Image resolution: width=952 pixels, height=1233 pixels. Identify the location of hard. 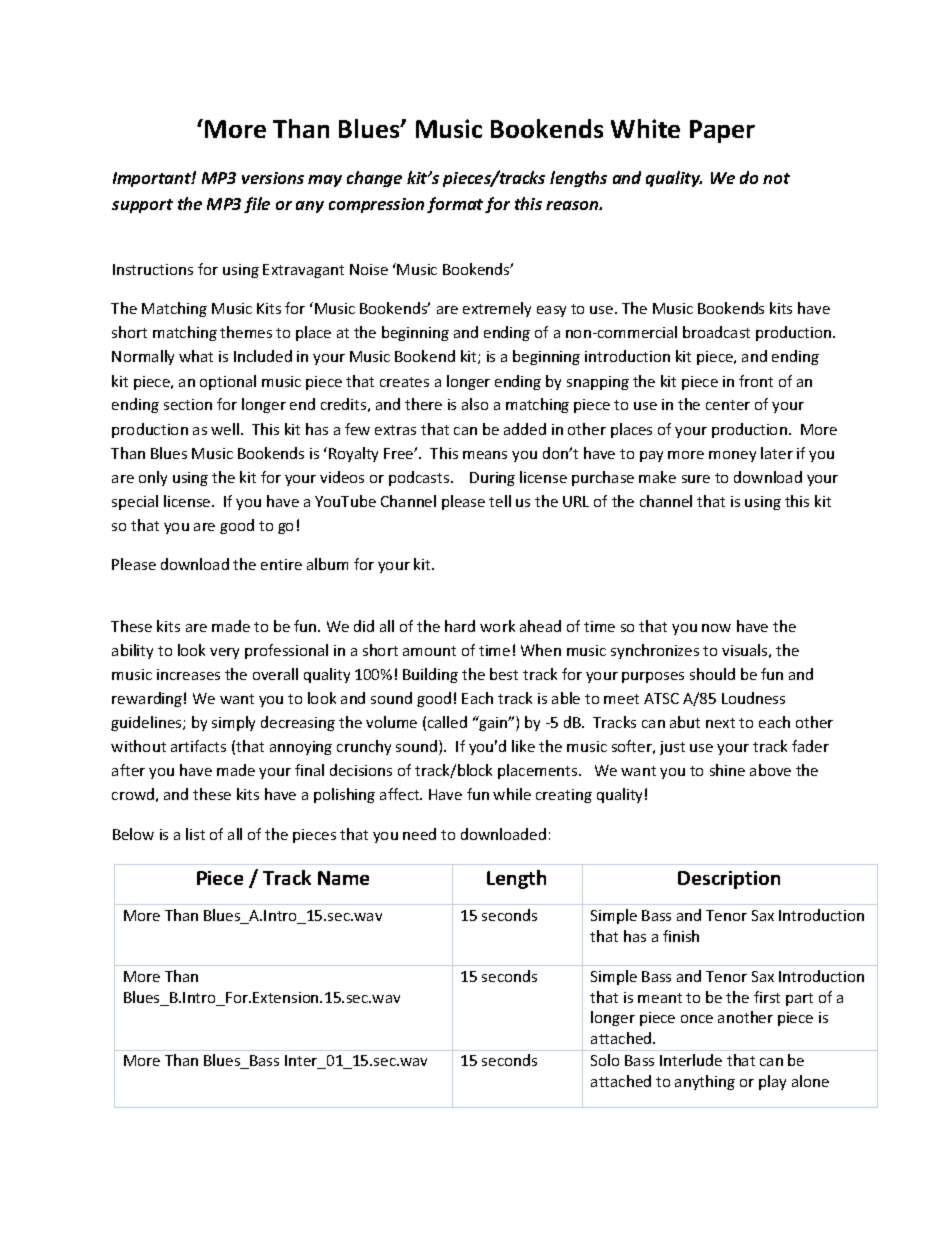
(460, 626).
